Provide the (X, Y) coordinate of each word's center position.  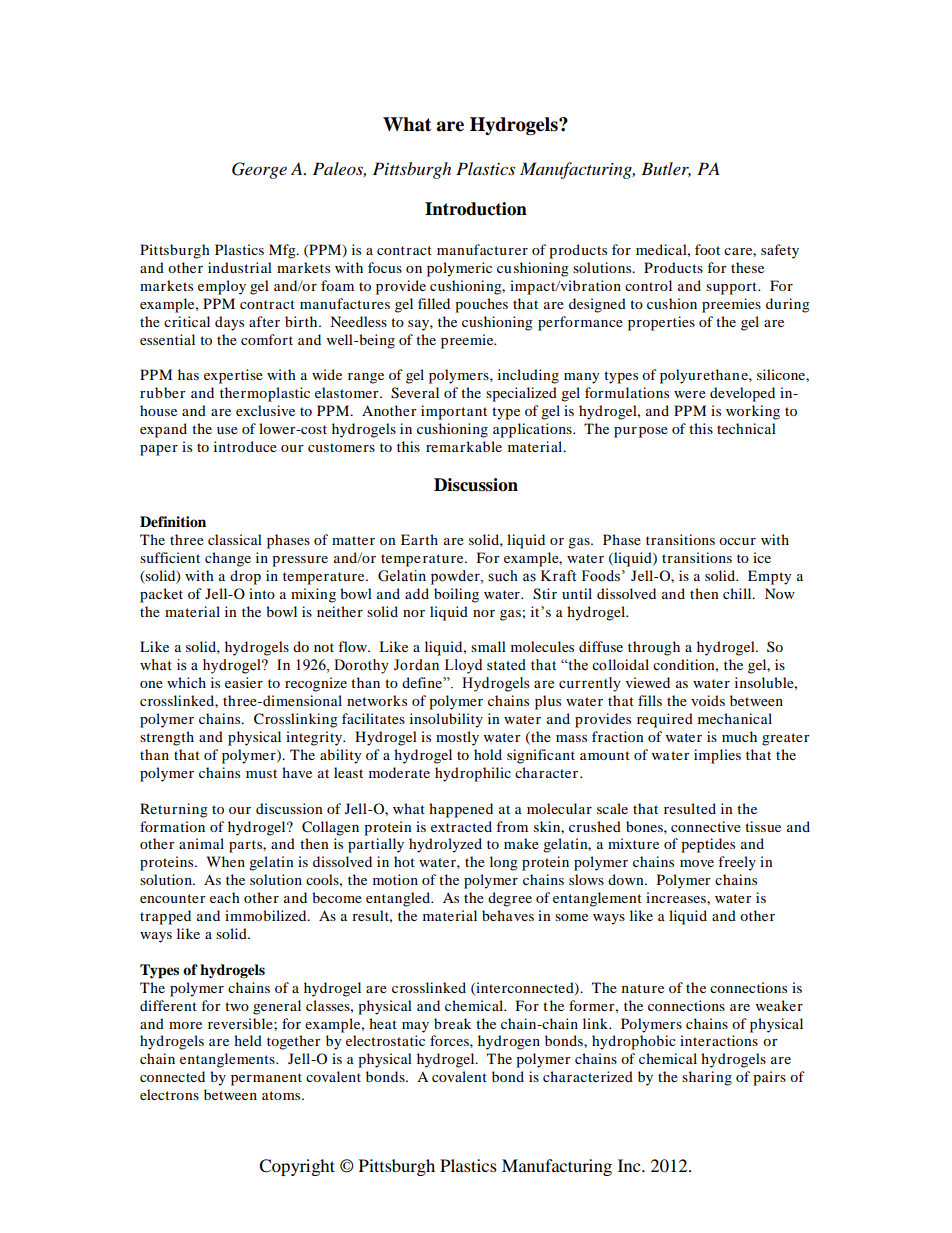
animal (201, 843)
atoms (282, 1095)
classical (235, 539)
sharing (707, 1078)
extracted (461, 826)
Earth (419, 539)
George (259, 170)
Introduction (476, 209)
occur (737, 541)
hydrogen (509, 1042)
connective (706, 826)
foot (707, 249)
